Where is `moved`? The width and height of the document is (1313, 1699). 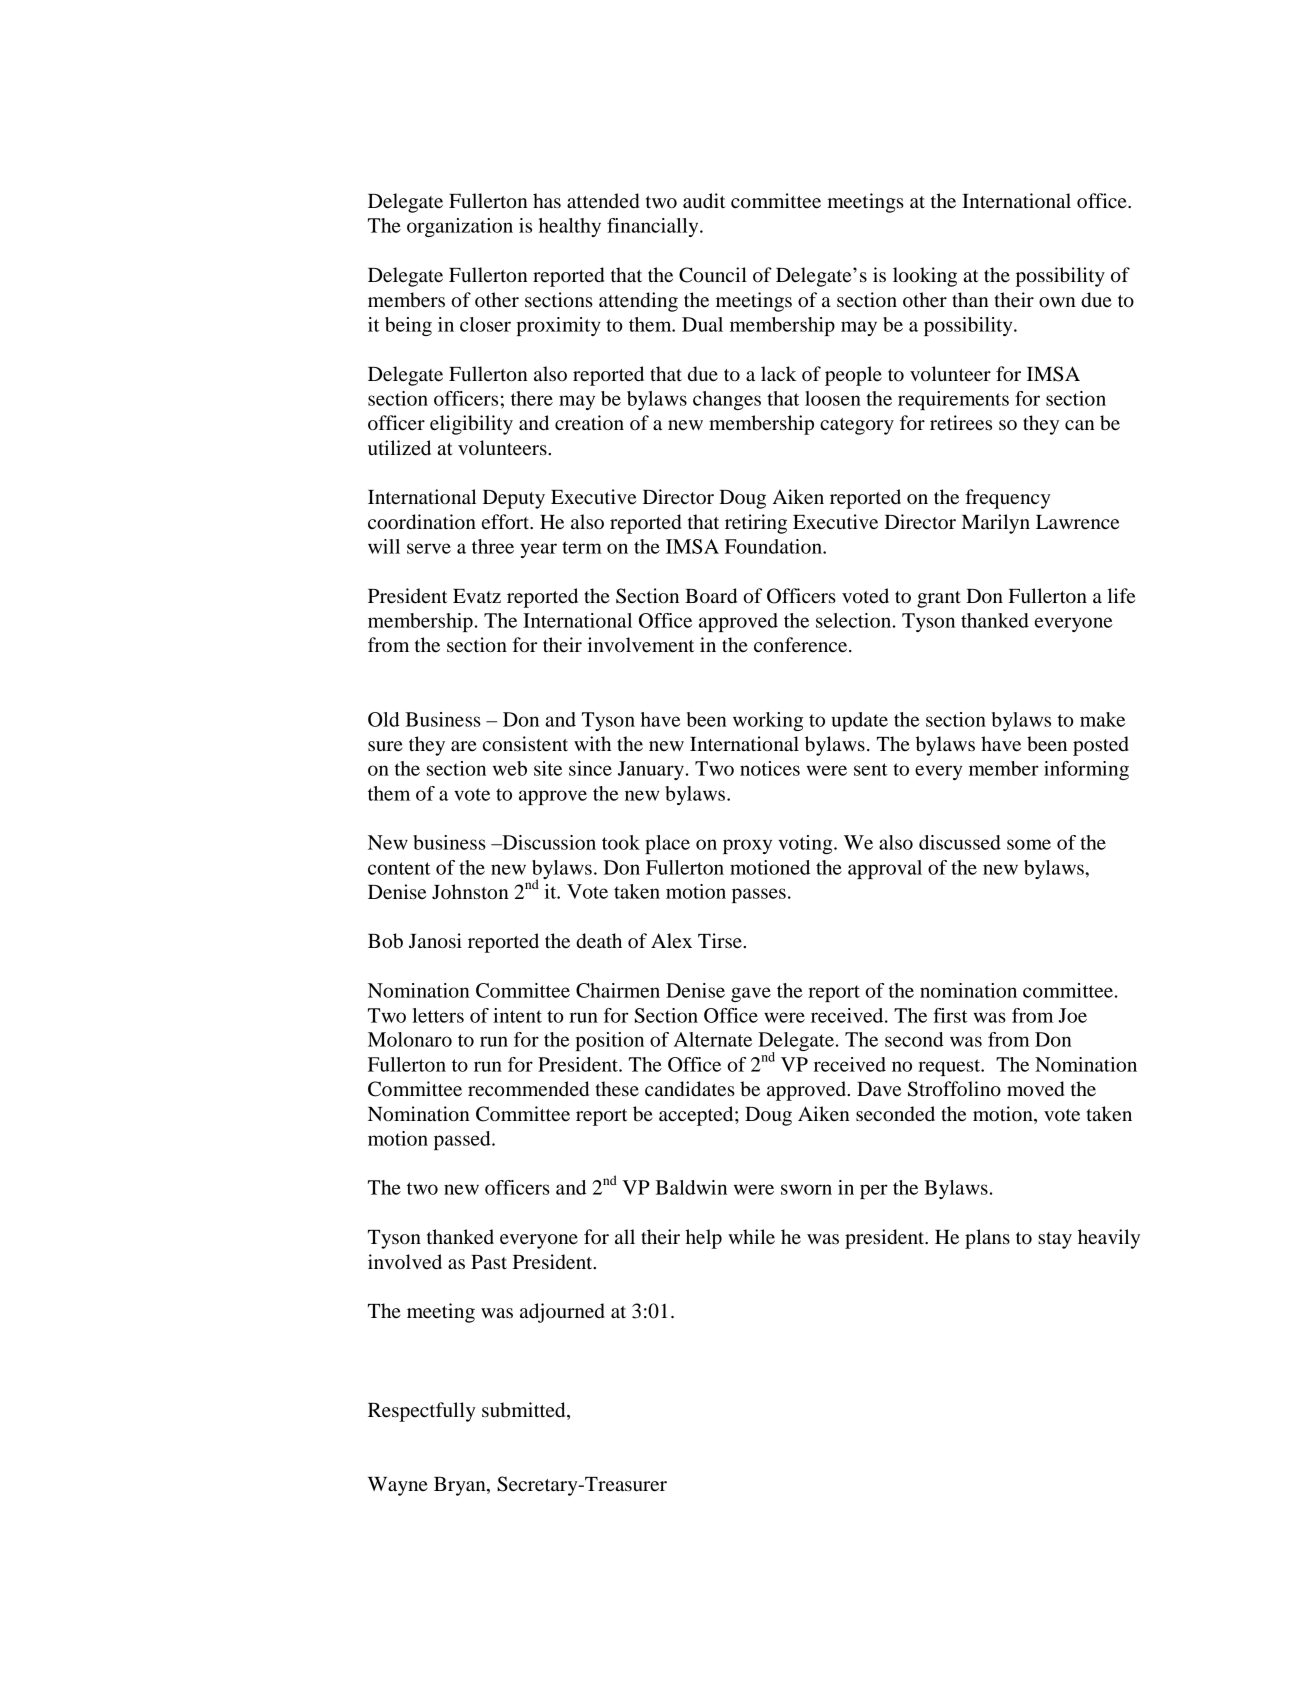
moved is located at coordinates (1035, 1089).
